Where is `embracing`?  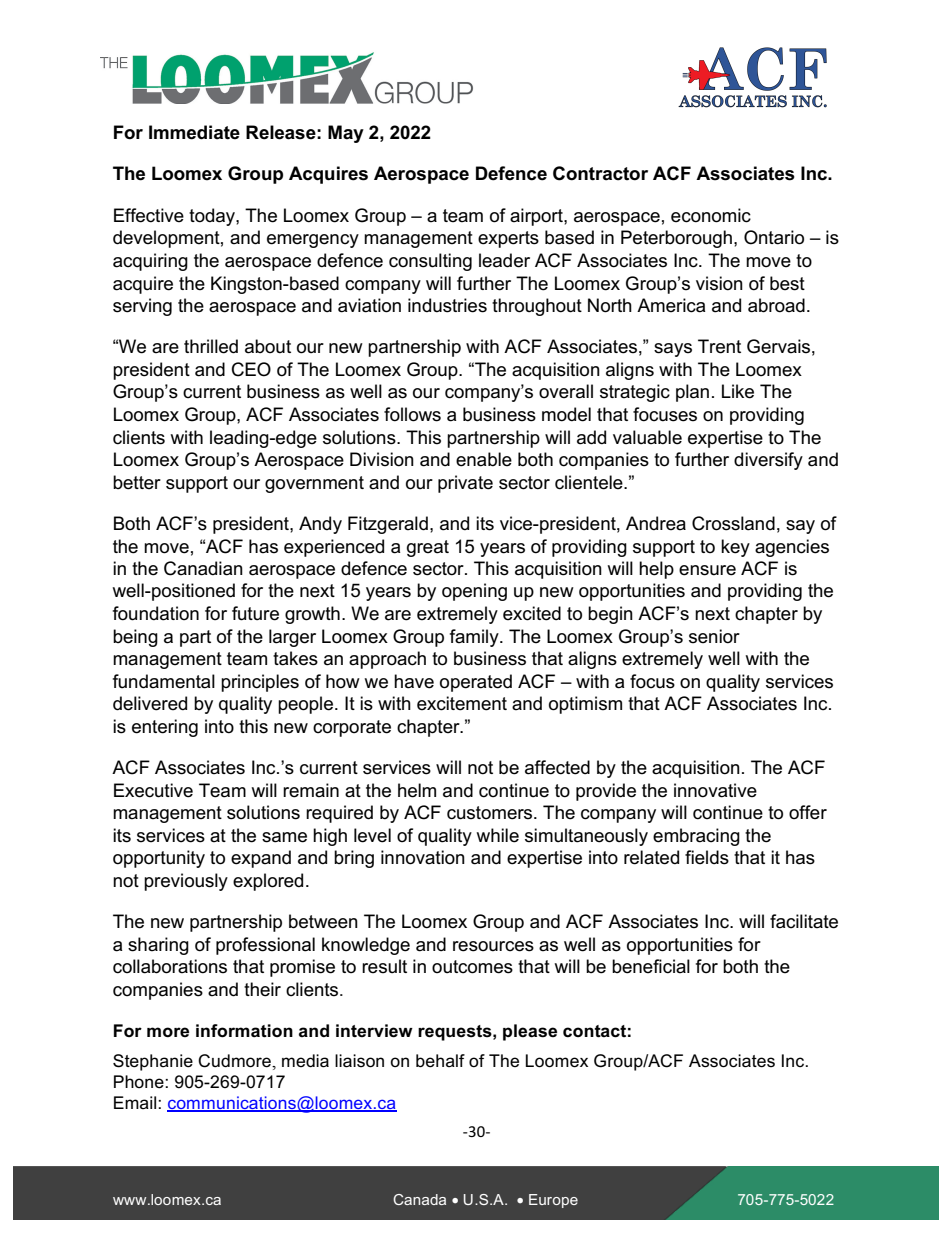
embracing is located at coordinates (696, 837).
